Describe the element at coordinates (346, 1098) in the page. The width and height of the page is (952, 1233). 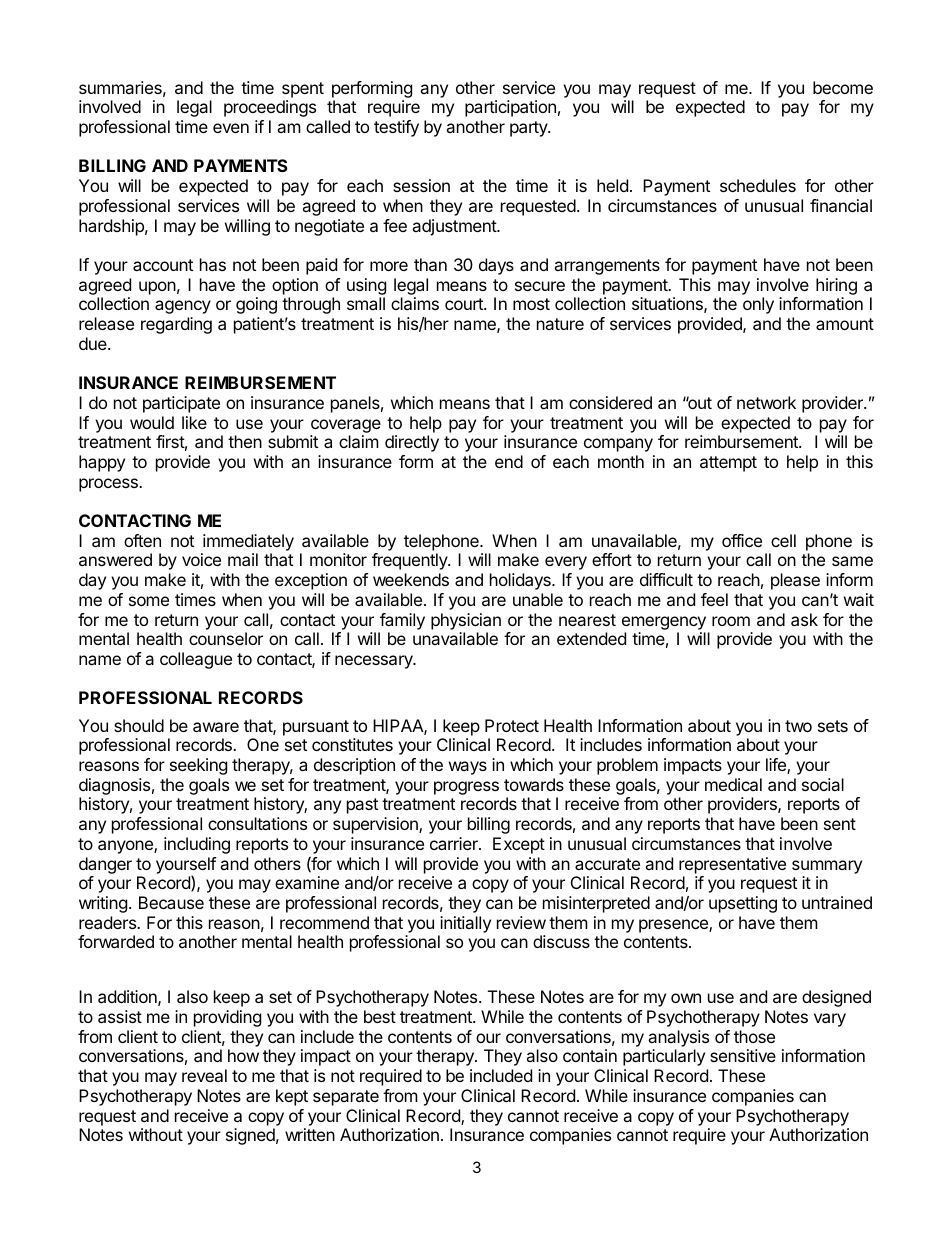
I see `separate` at that location.
